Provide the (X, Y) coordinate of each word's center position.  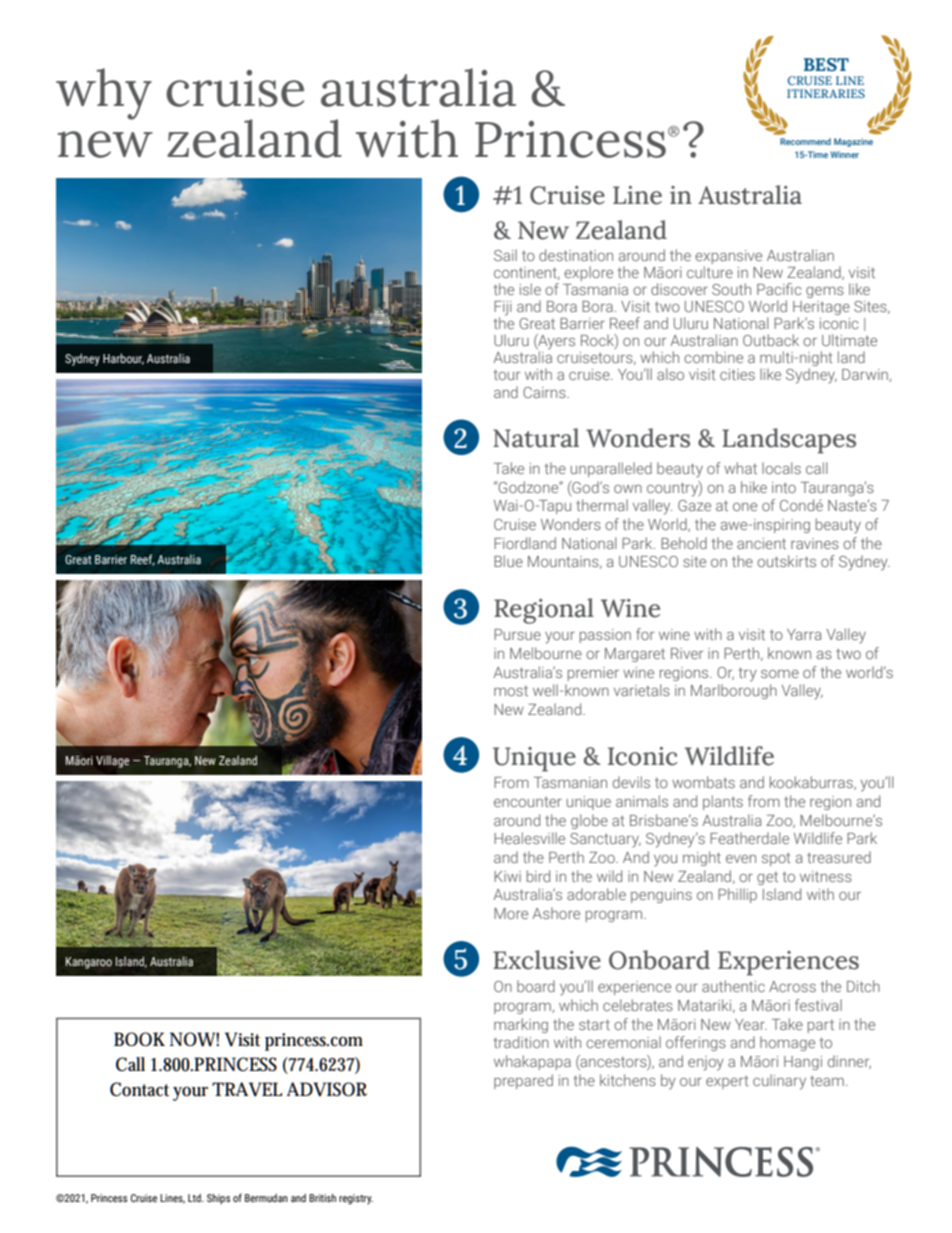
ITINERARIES (826, 93)
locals (781, 468)
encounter (528, 801)
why (104, 94)
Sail (505, 255)
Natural (536, 438)
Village (112, 761)
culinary (779, 1082)
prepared (523, 1081)
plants (723, 802)
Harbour (123, 359)
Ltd (195, 1198)
